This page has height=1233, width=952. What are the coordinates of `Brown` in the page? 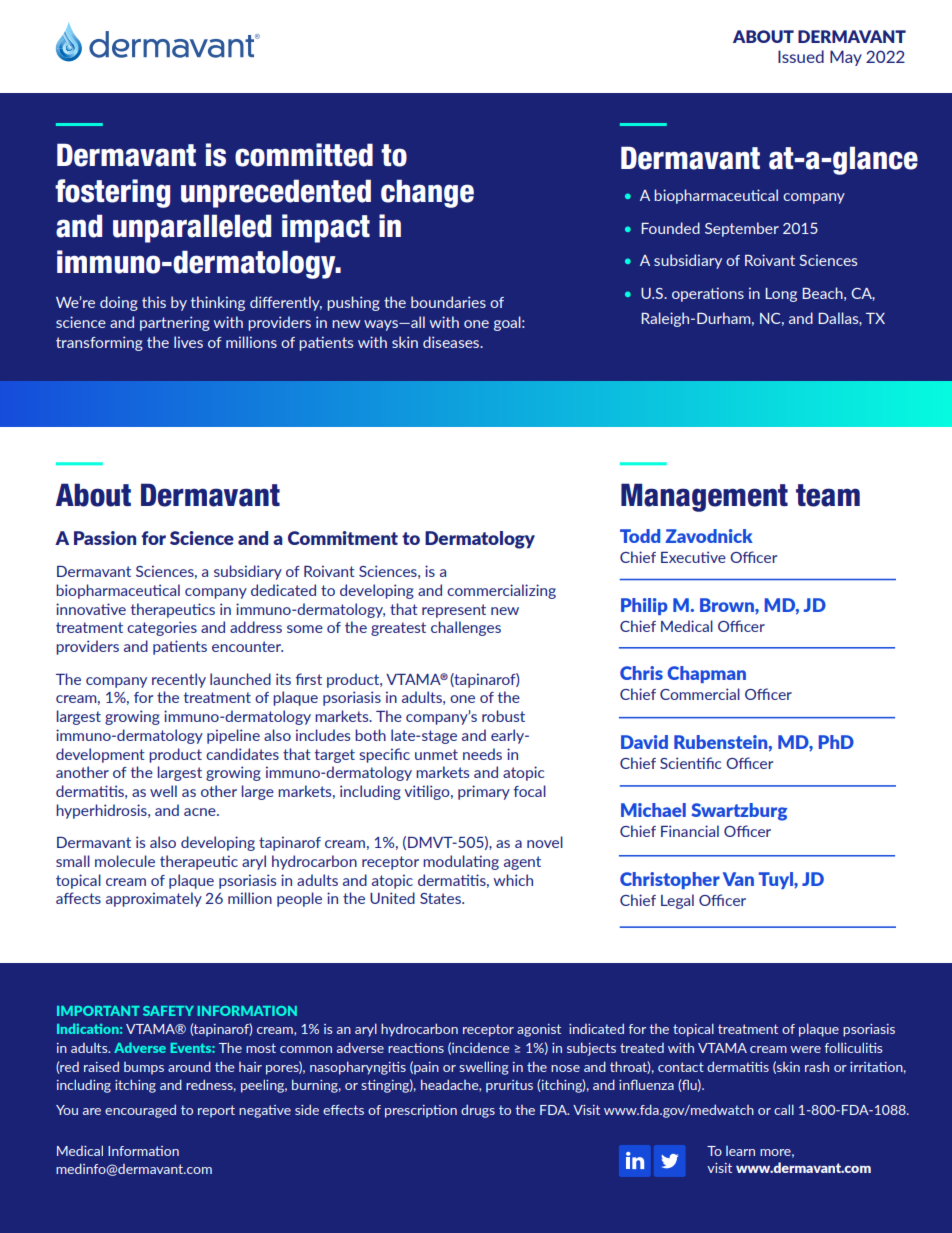 It's located at (728, 605).
